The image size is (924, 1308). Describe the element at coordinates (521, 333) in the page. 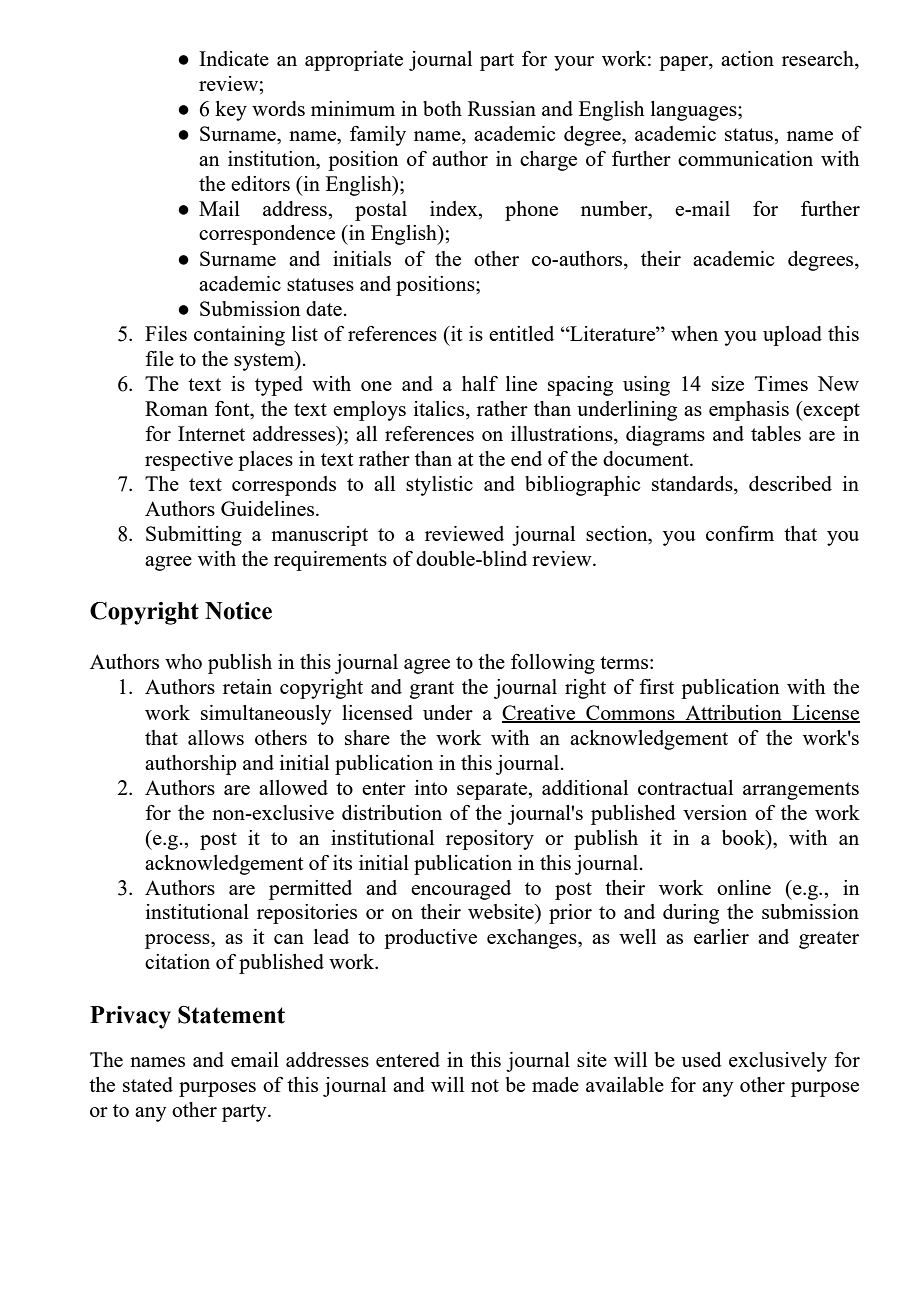

I see `entitled` at that location.
